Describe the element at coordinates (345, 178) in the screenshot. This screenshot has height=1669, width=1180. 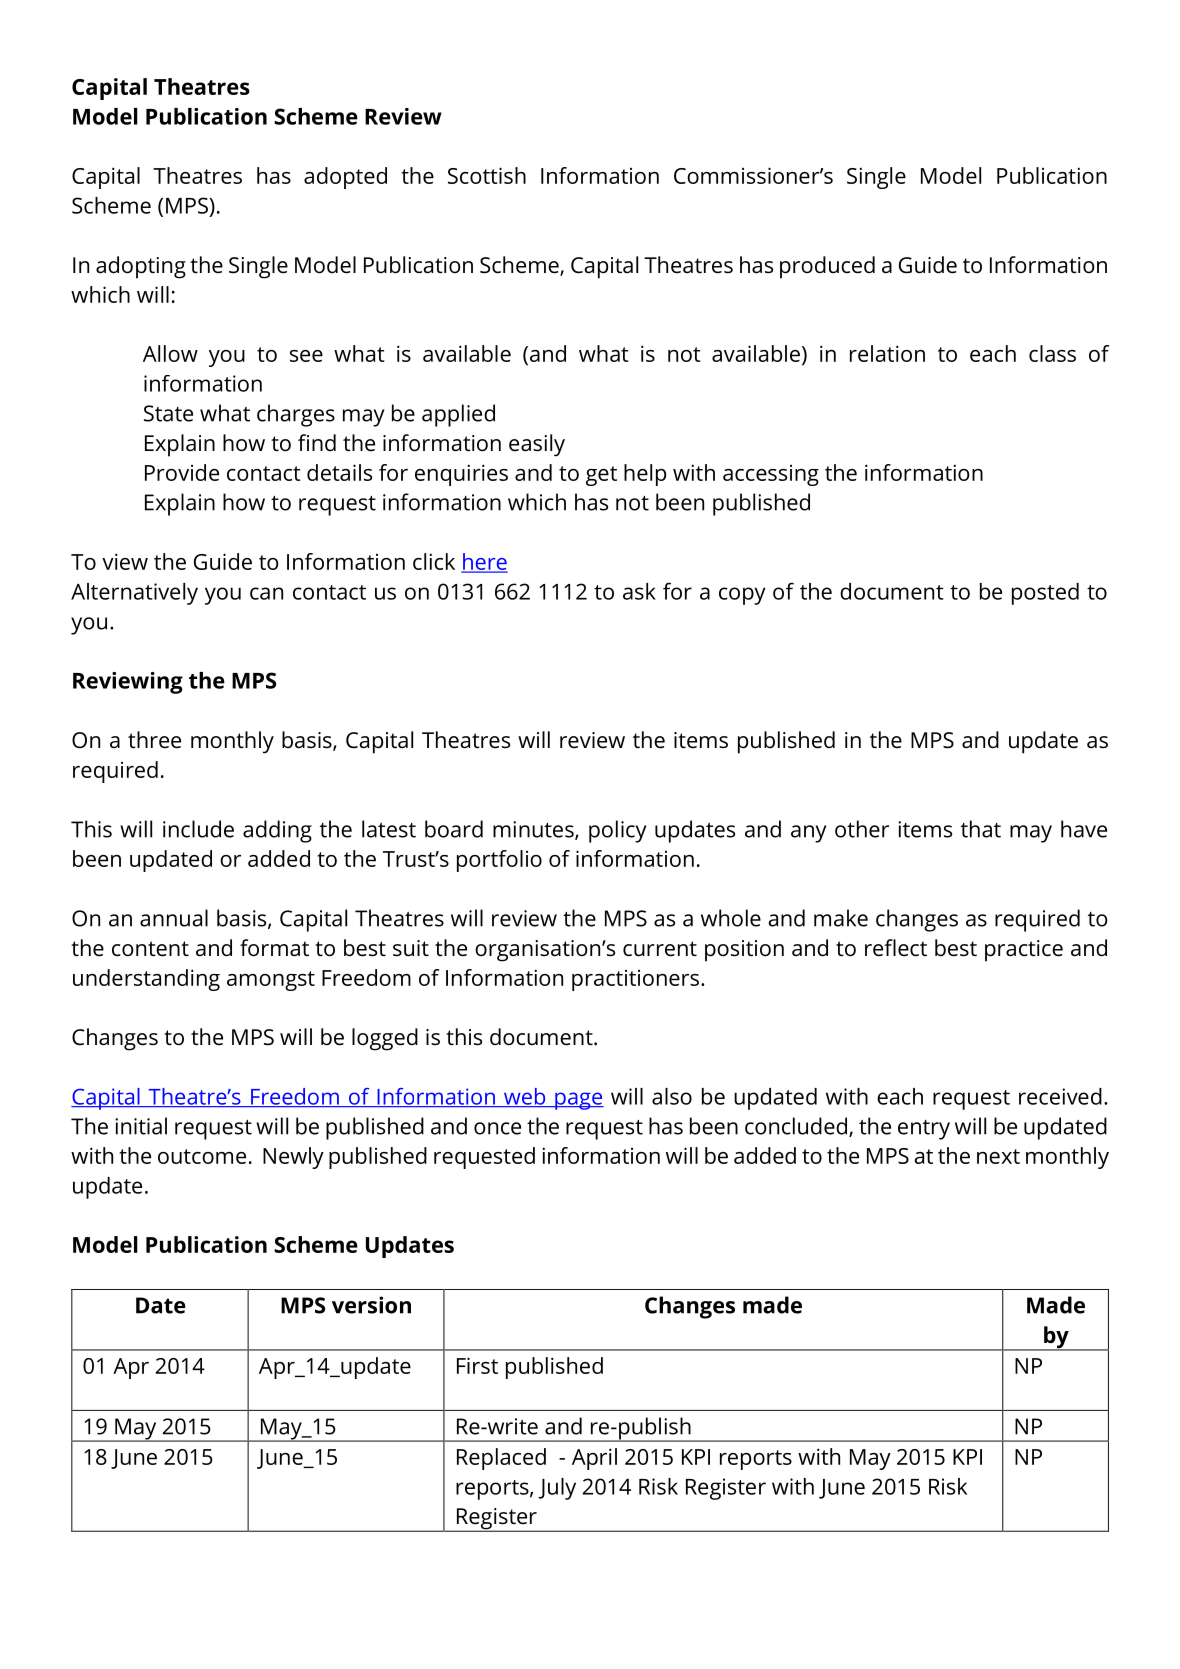
I see `adopted` at that location.
